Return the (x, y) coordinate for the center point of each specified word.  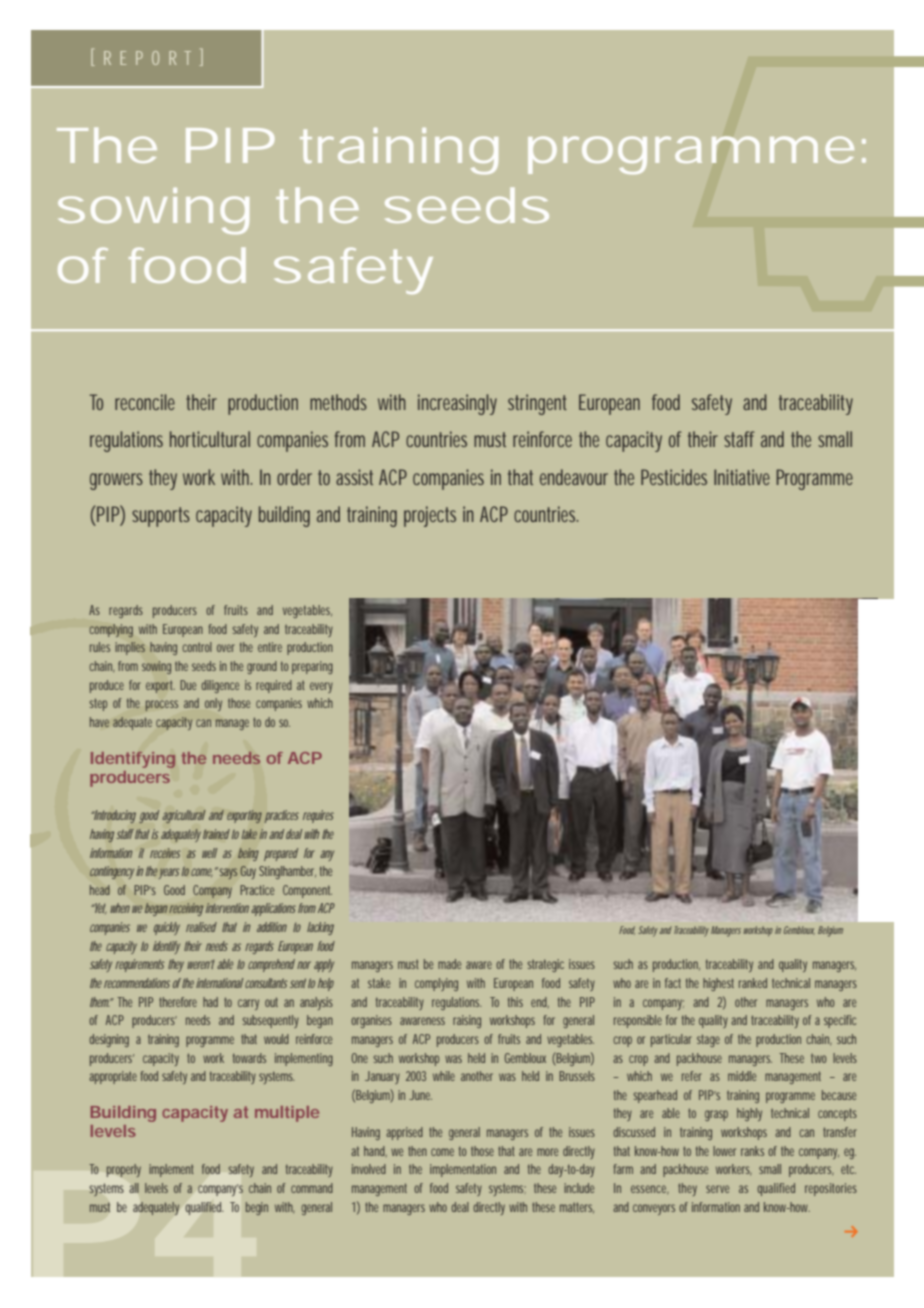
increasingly (457, 404)
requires (318, 816)
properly (124, 1170)
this (515, 1002)
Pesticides (674, 477)
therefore (178, 1002)
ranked (753, 983)
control (197, 647)
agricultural (184, 816)
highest (718, 984)
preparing (312, 667)
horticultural (210, 439)
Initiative (742, 477)
